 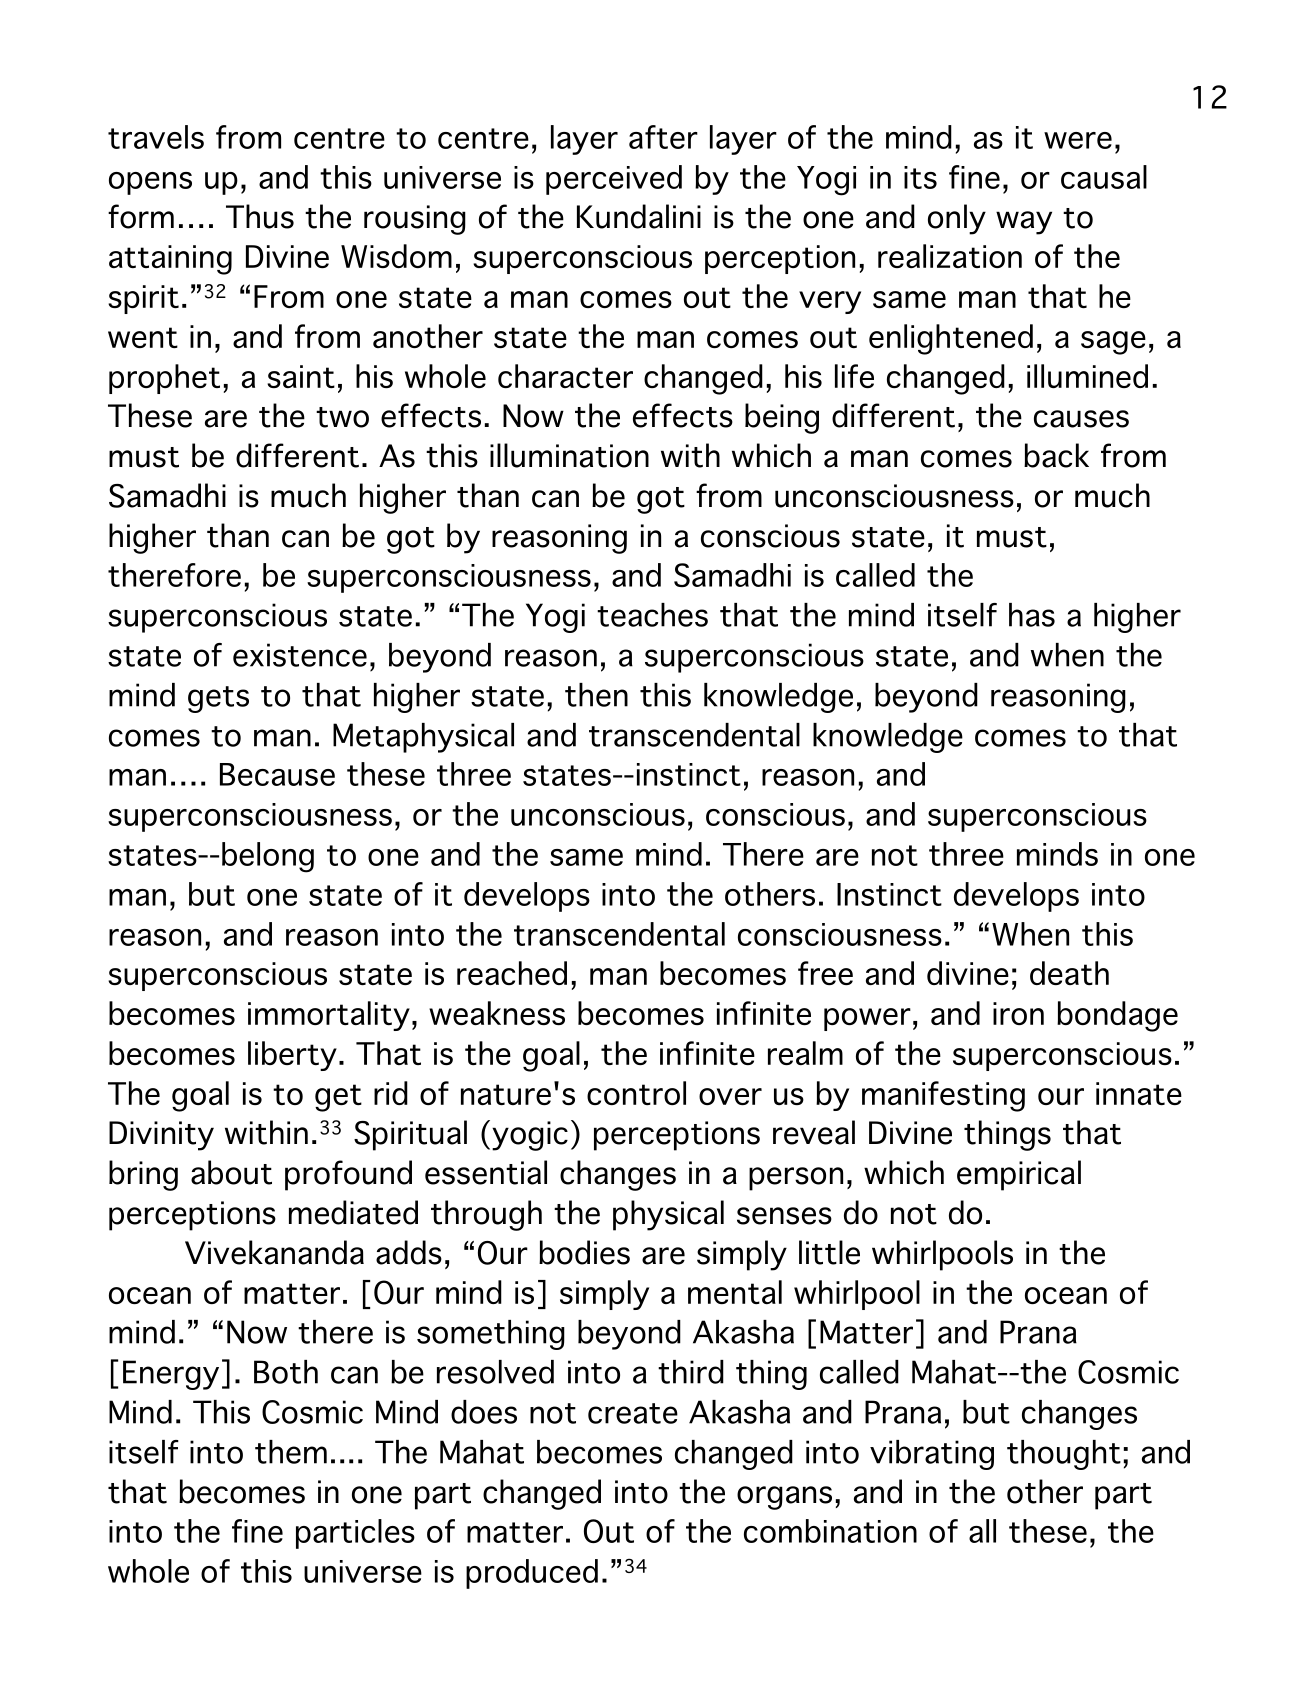 I want to click on Because, so click(x=277, y=774).
